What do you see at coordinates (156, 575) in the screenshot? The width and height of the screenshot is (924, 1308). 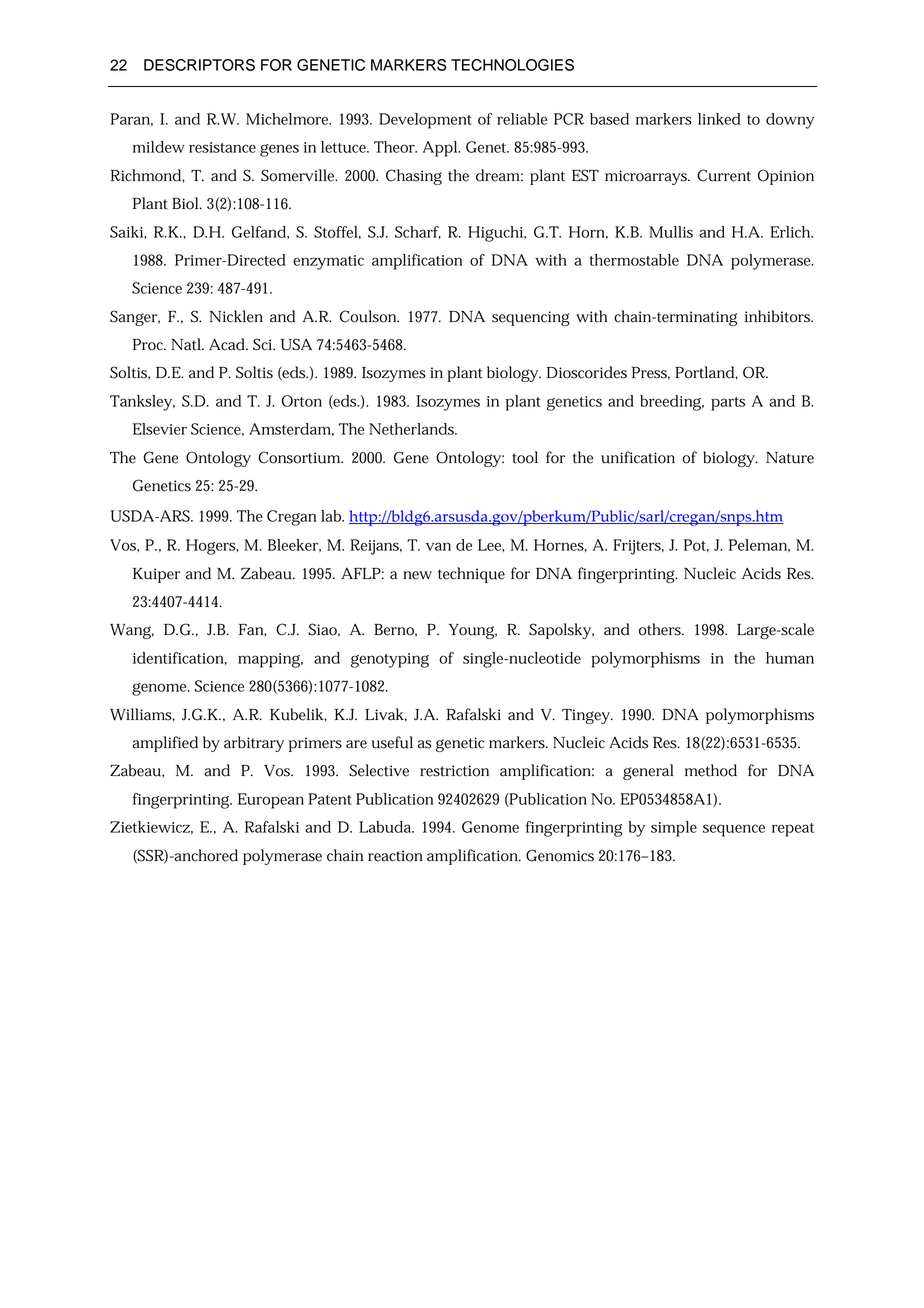 I see `Kuiper` at bounding box center [156, 575].
